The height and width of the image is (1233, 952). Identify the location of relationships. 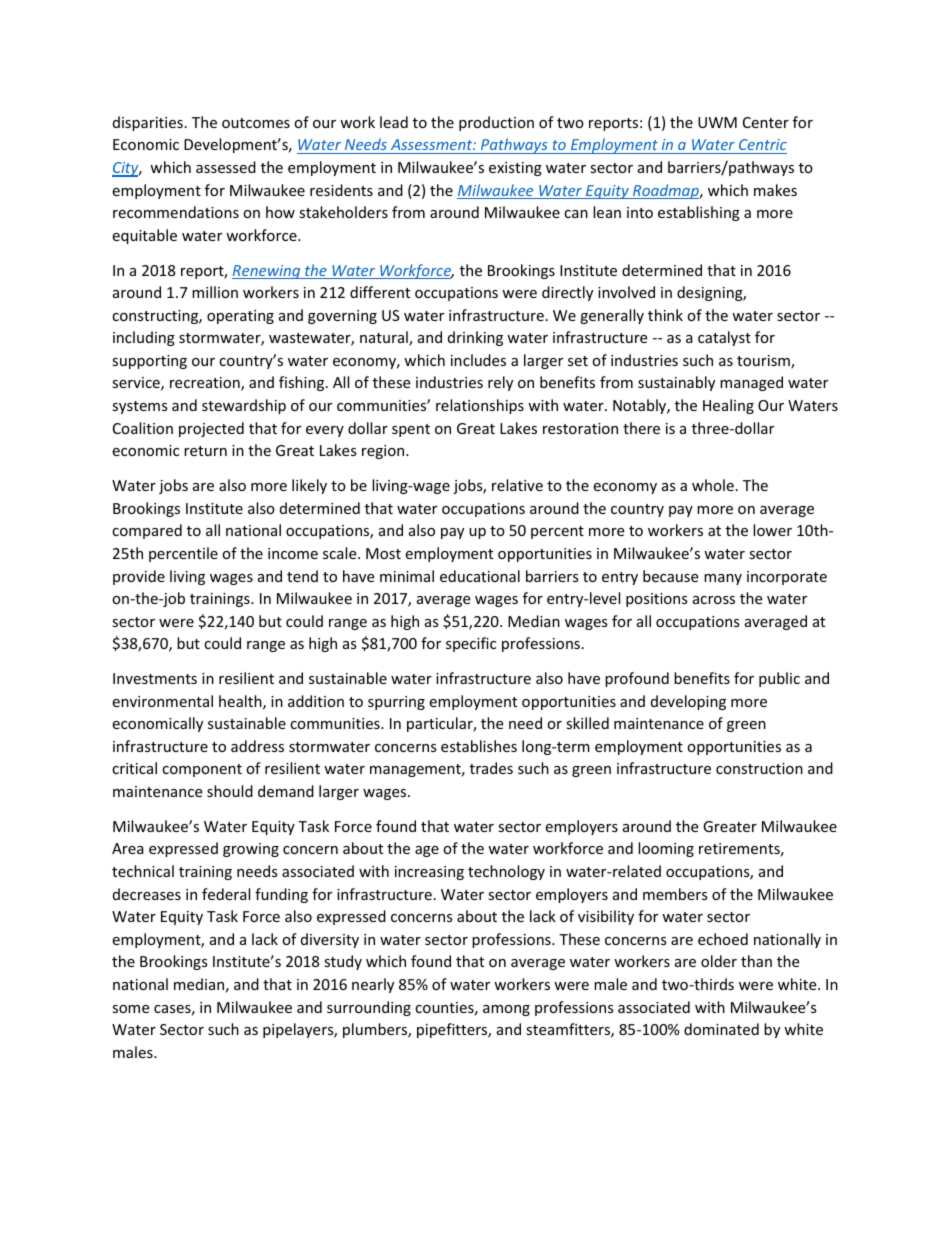
(480, 406).
